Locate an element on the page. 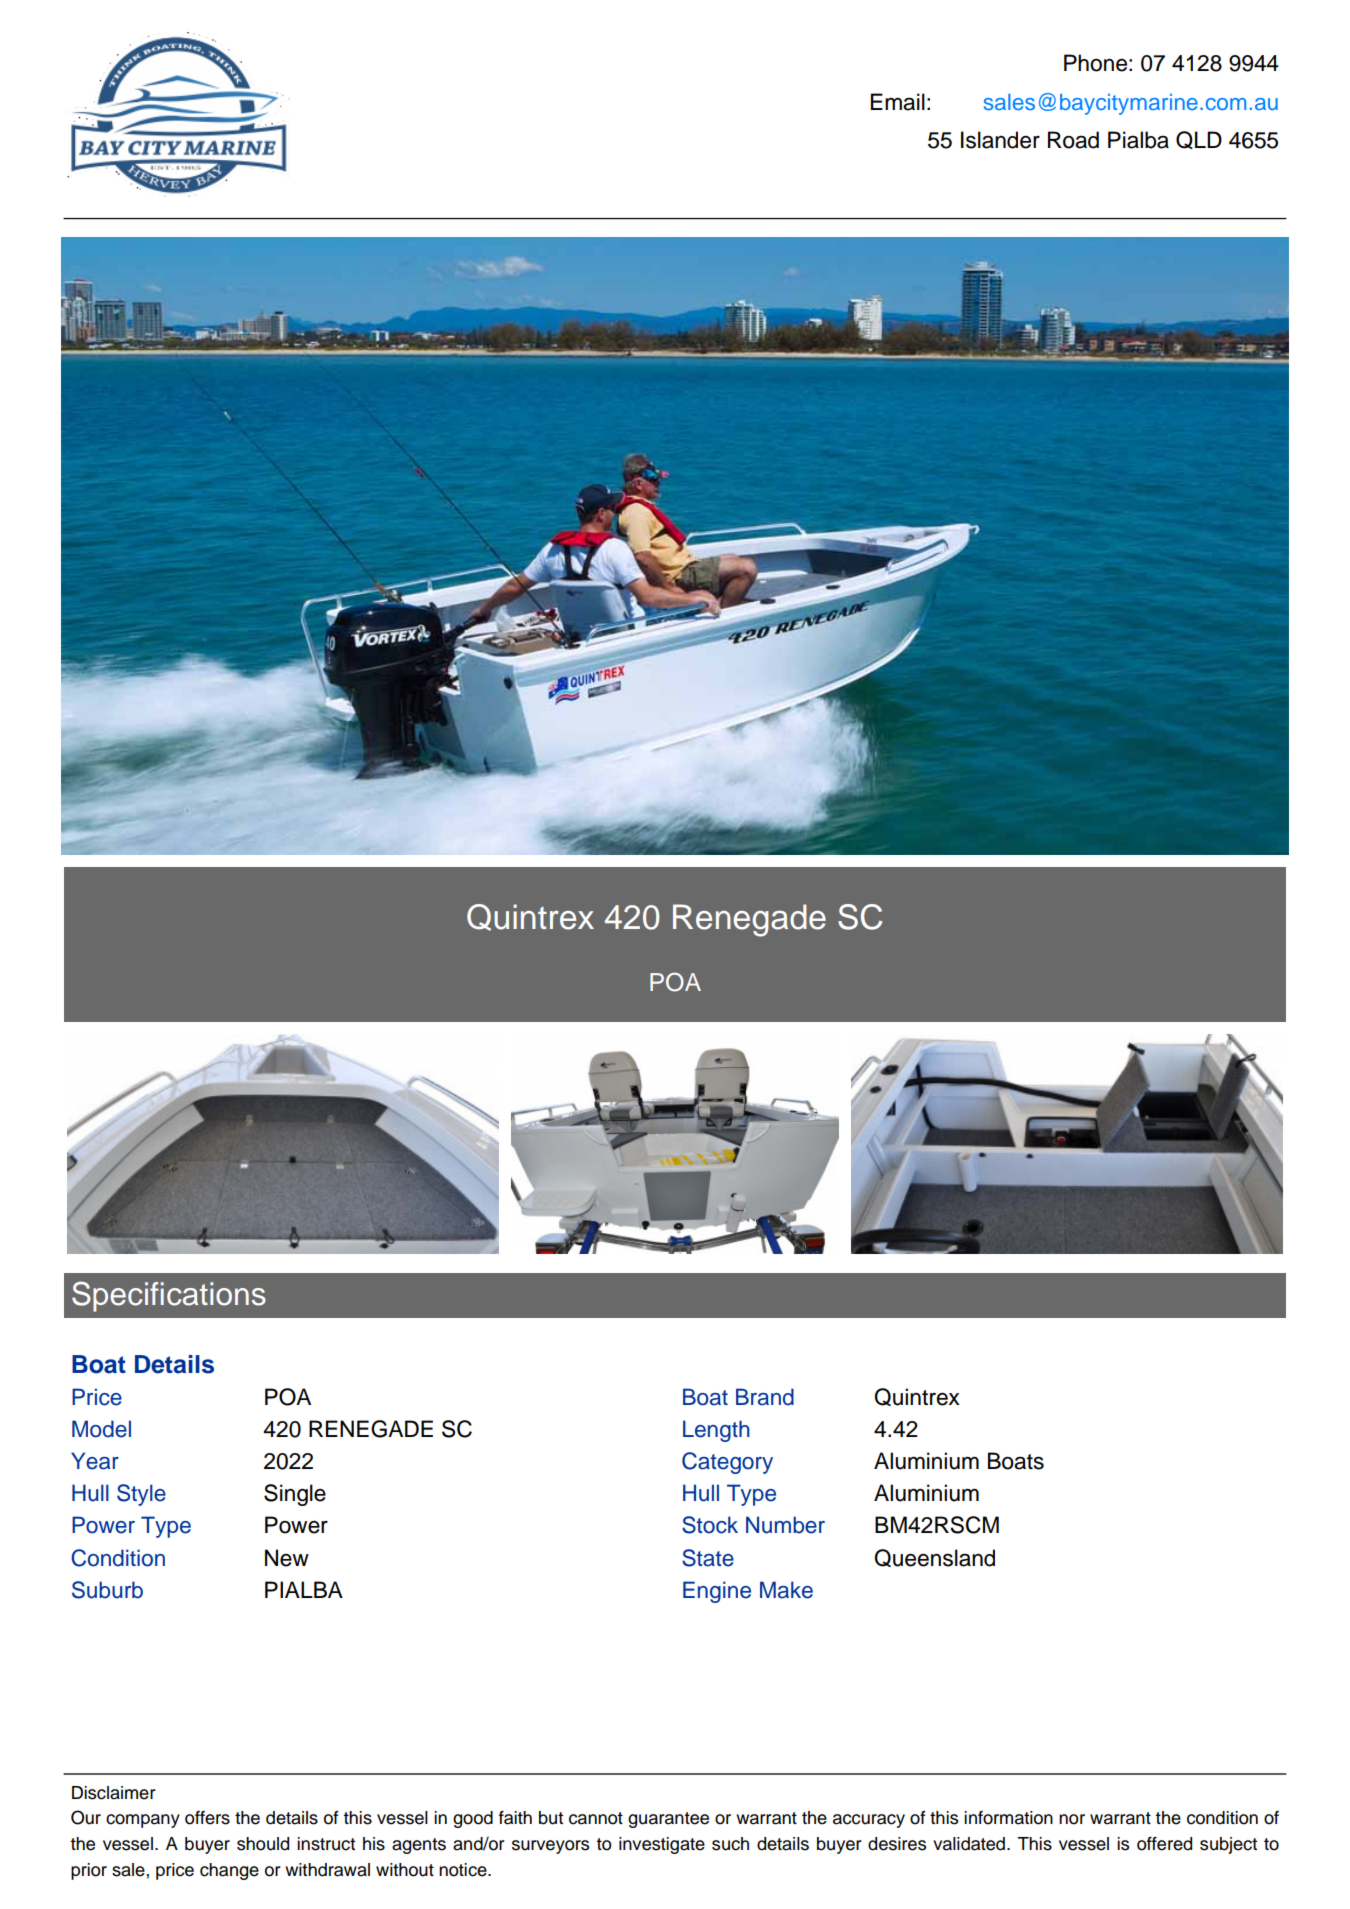  Model is located at coordinates (101, 1429).
